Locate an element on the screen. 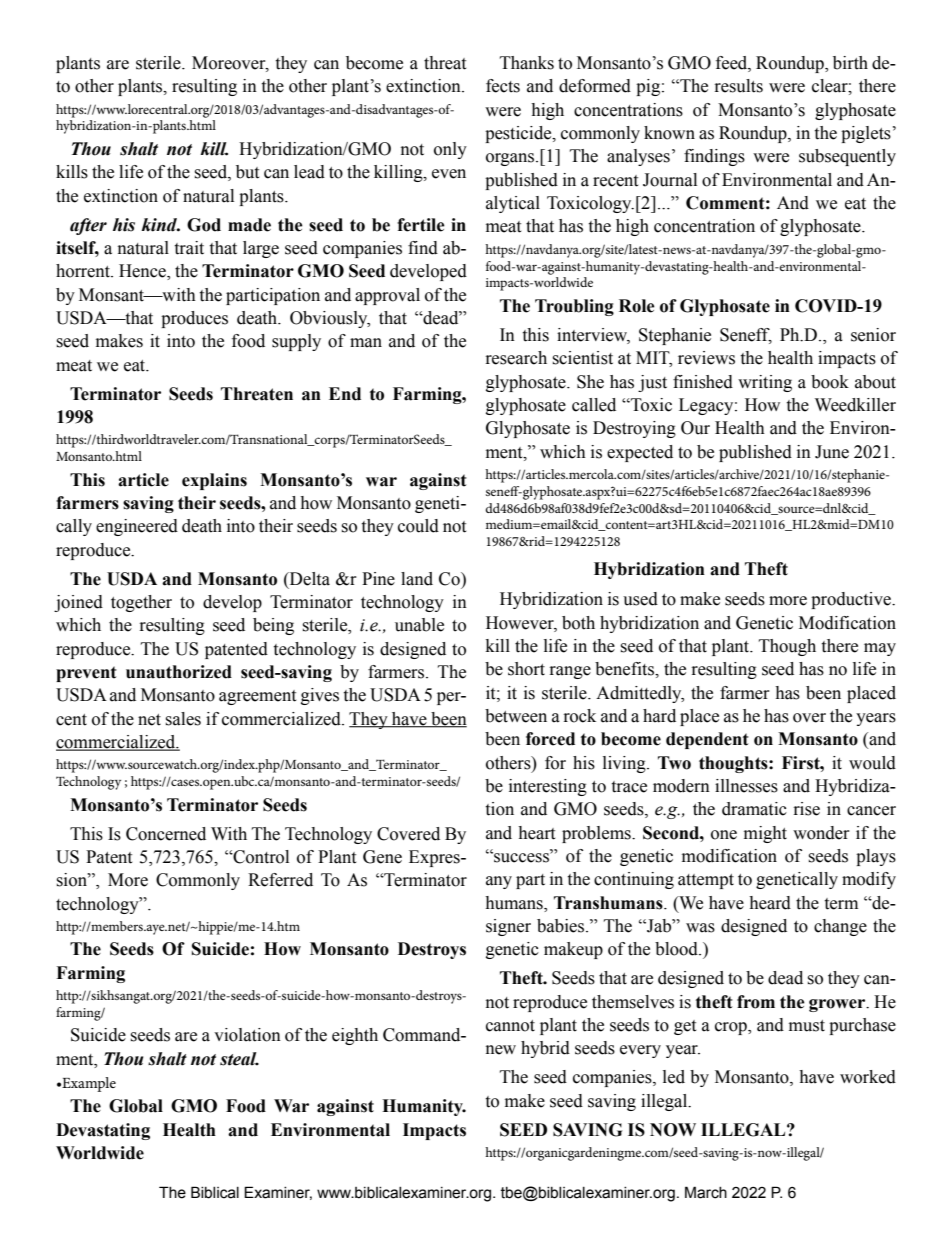 This screenshot has width=952, height=1233. Example is located at coordinates (88, 1084).
